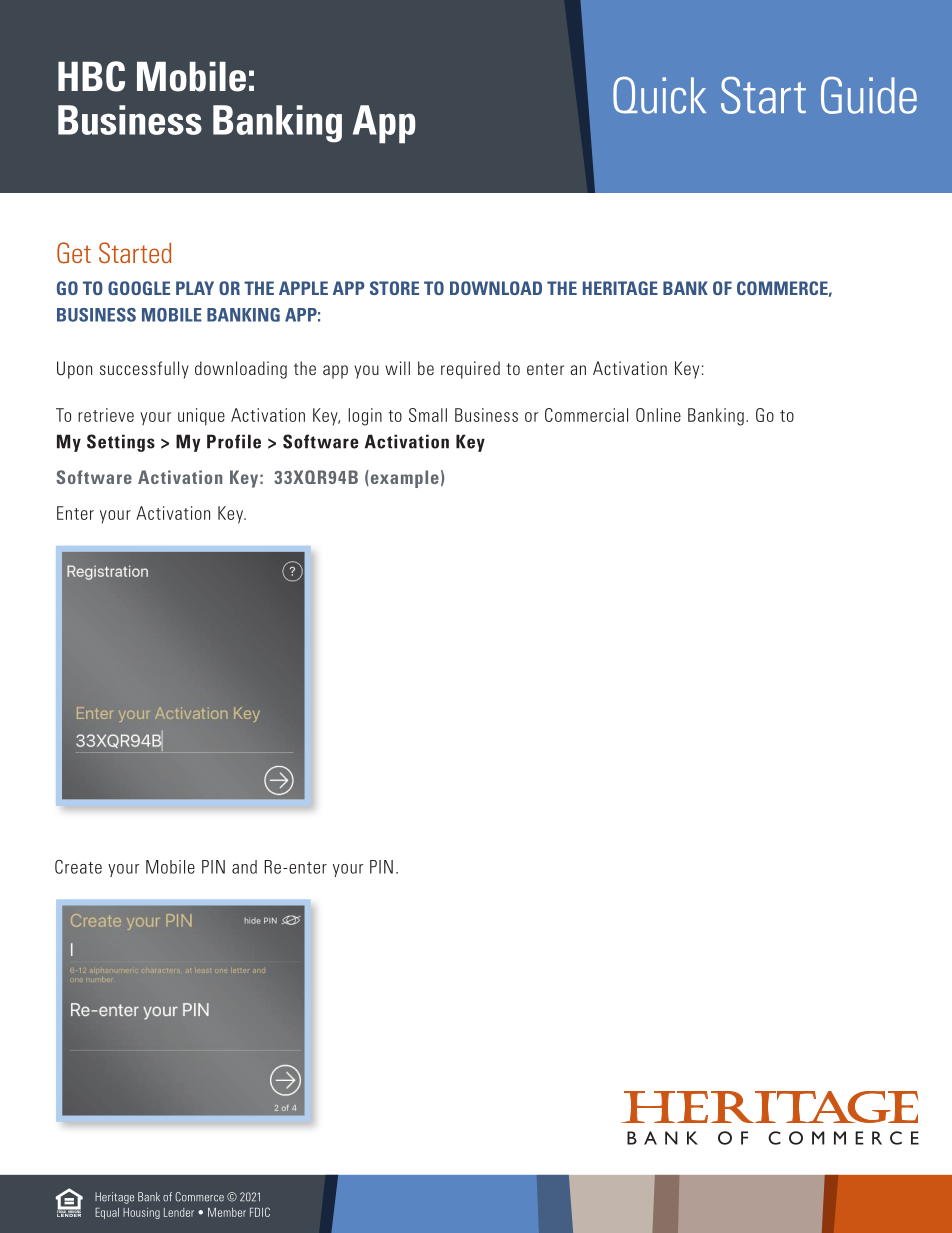  Describe the element at coordinates (470, 370) in the image. I see `required` at that location.
